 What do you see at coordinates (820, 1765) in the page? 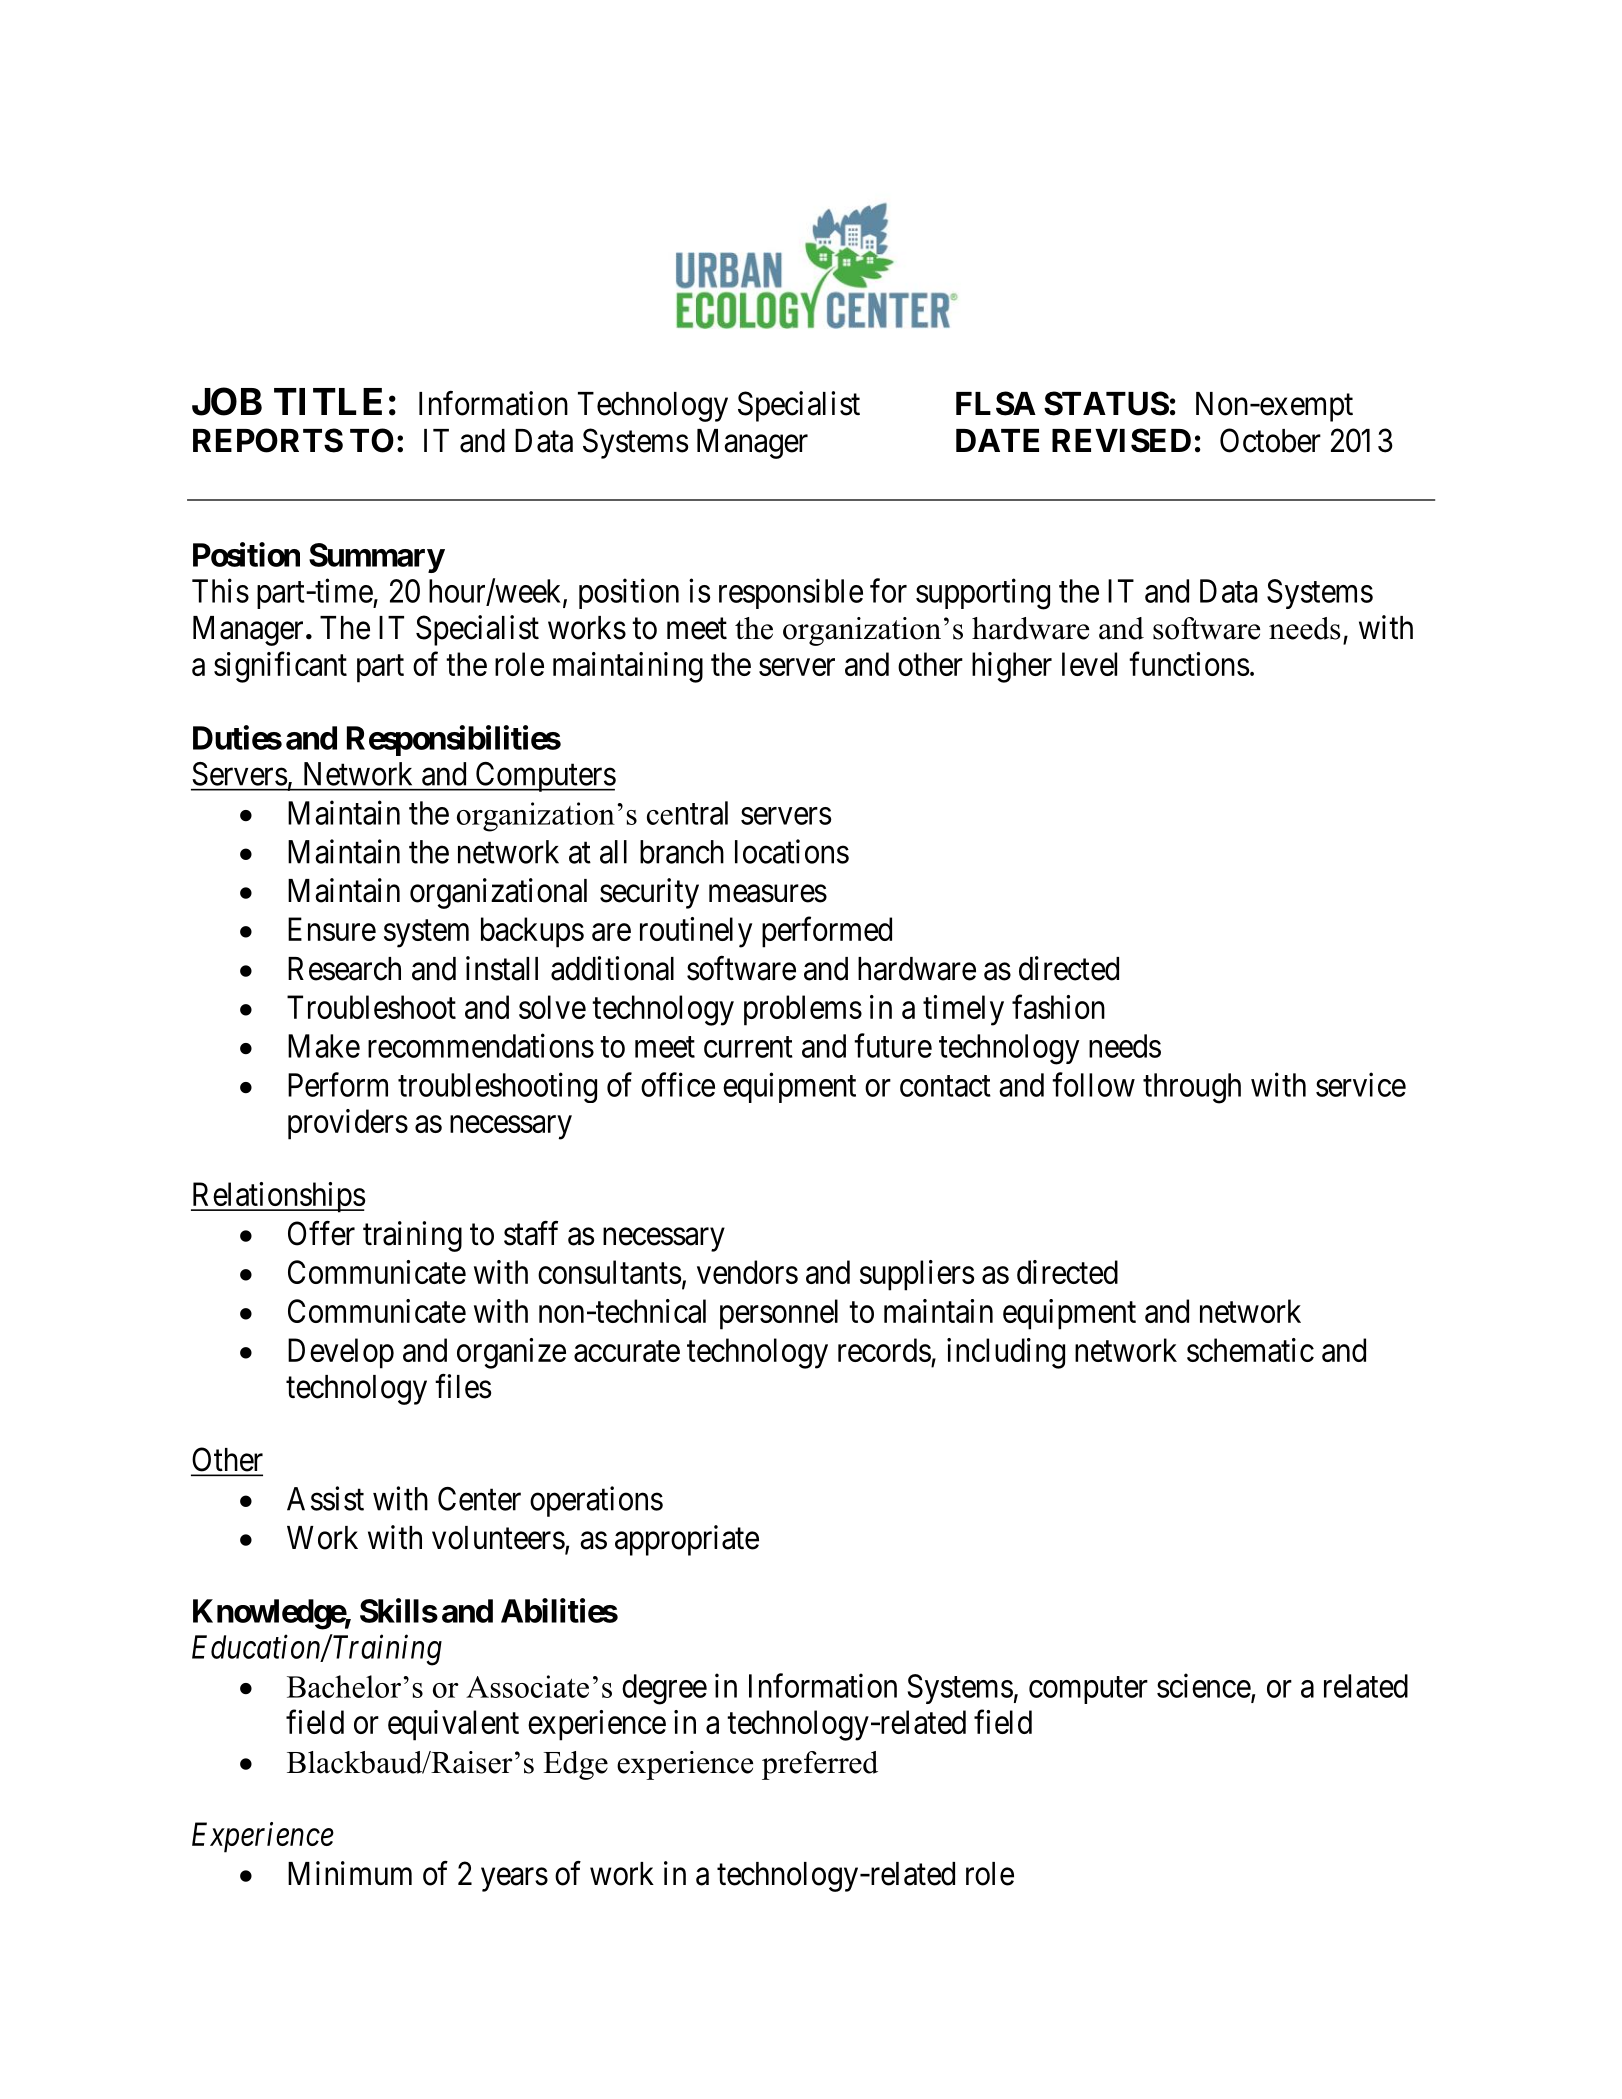
I see `preferred` at bounding box center [820, 1765].
